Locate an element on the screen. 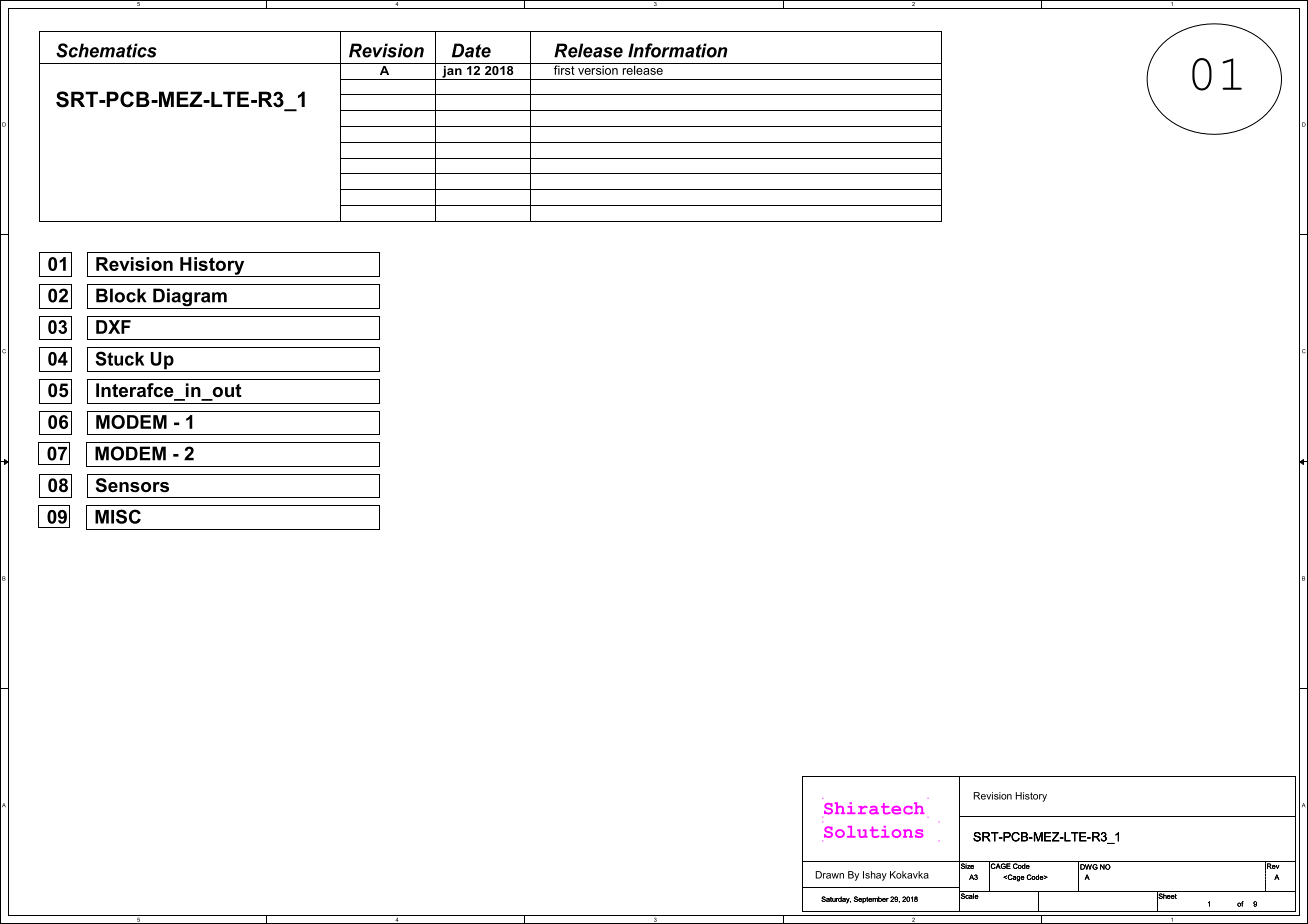 The image size is (1308, 924). Sensors is located at coordinates (132, 485).
